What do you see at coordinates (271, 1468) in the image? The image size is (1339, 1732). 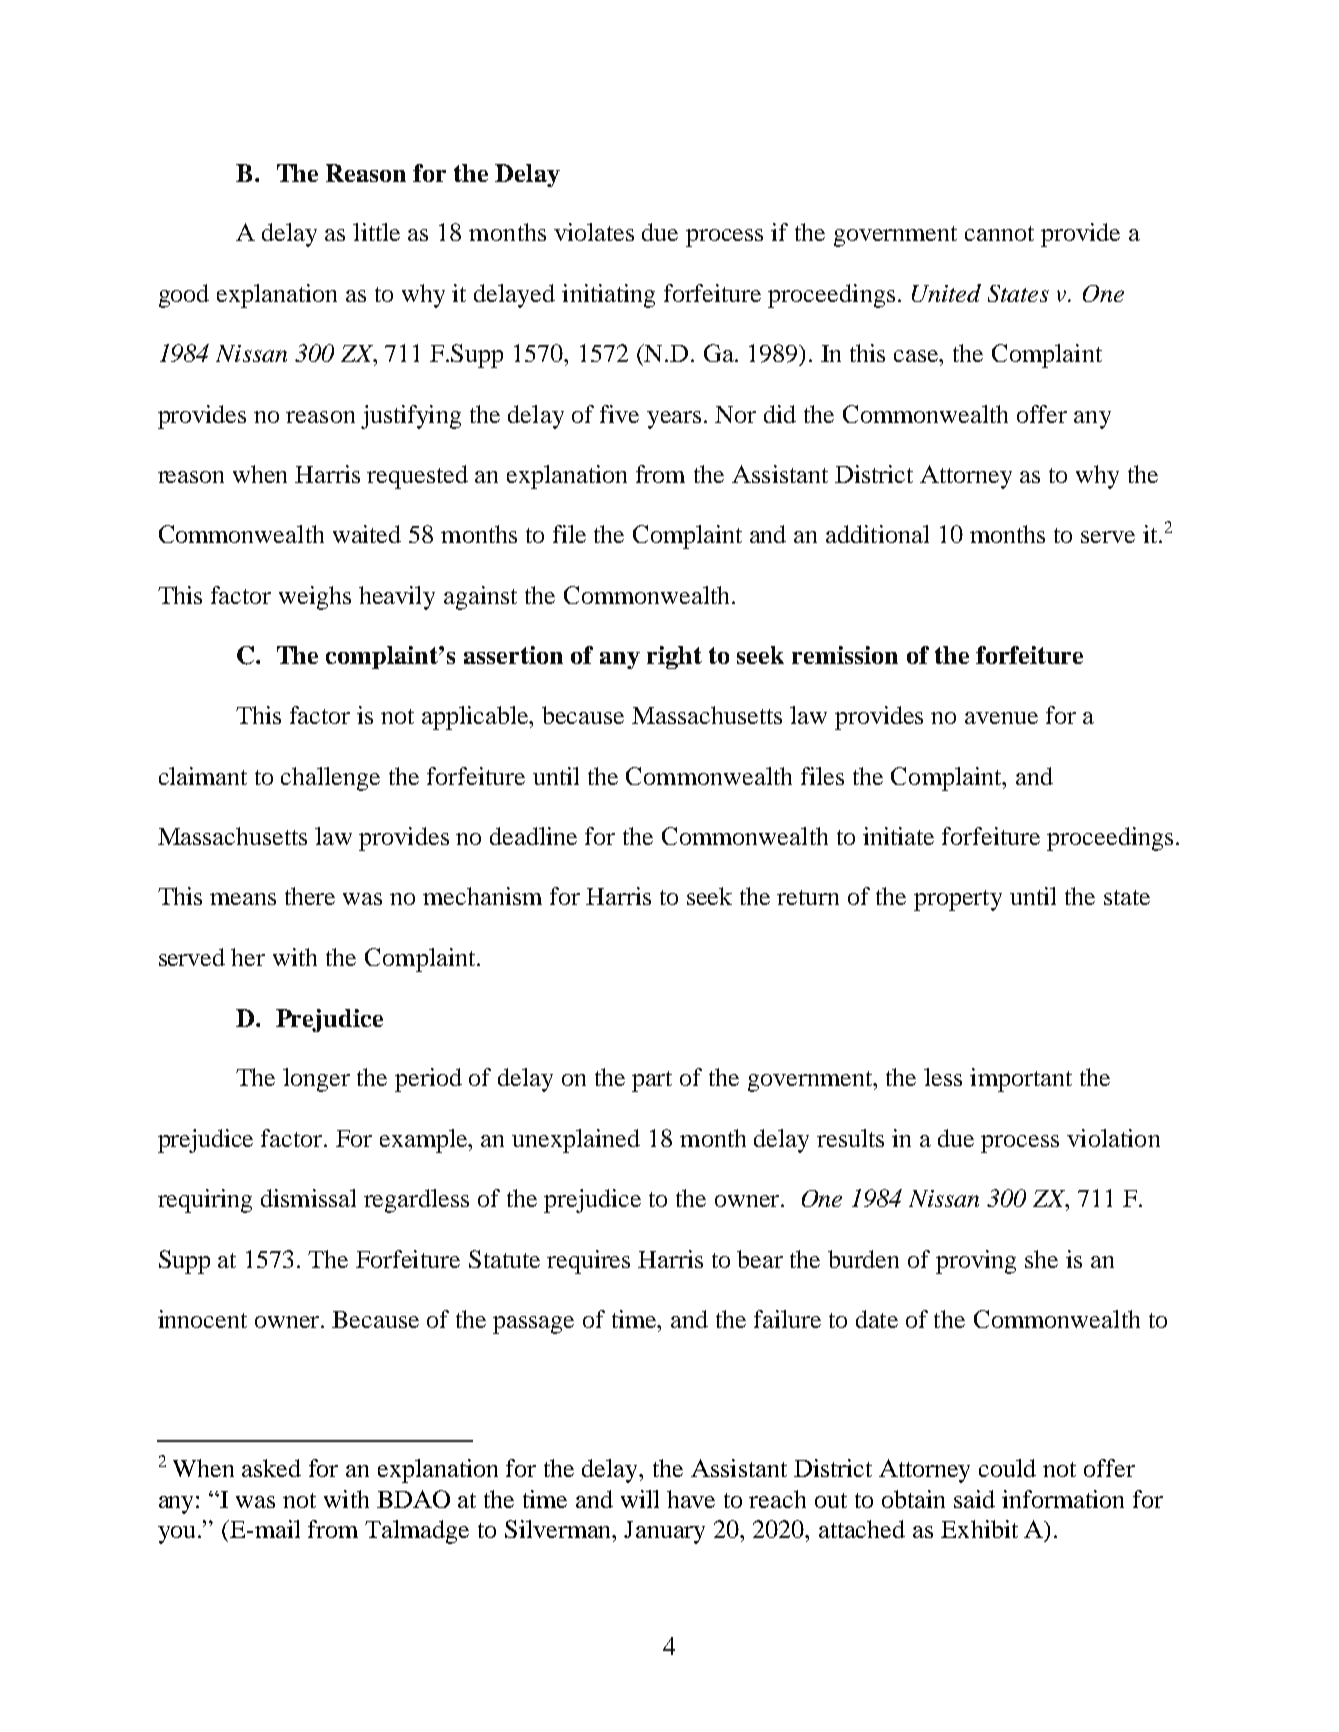 I see `asked` at bounding box center [271, 1468].
